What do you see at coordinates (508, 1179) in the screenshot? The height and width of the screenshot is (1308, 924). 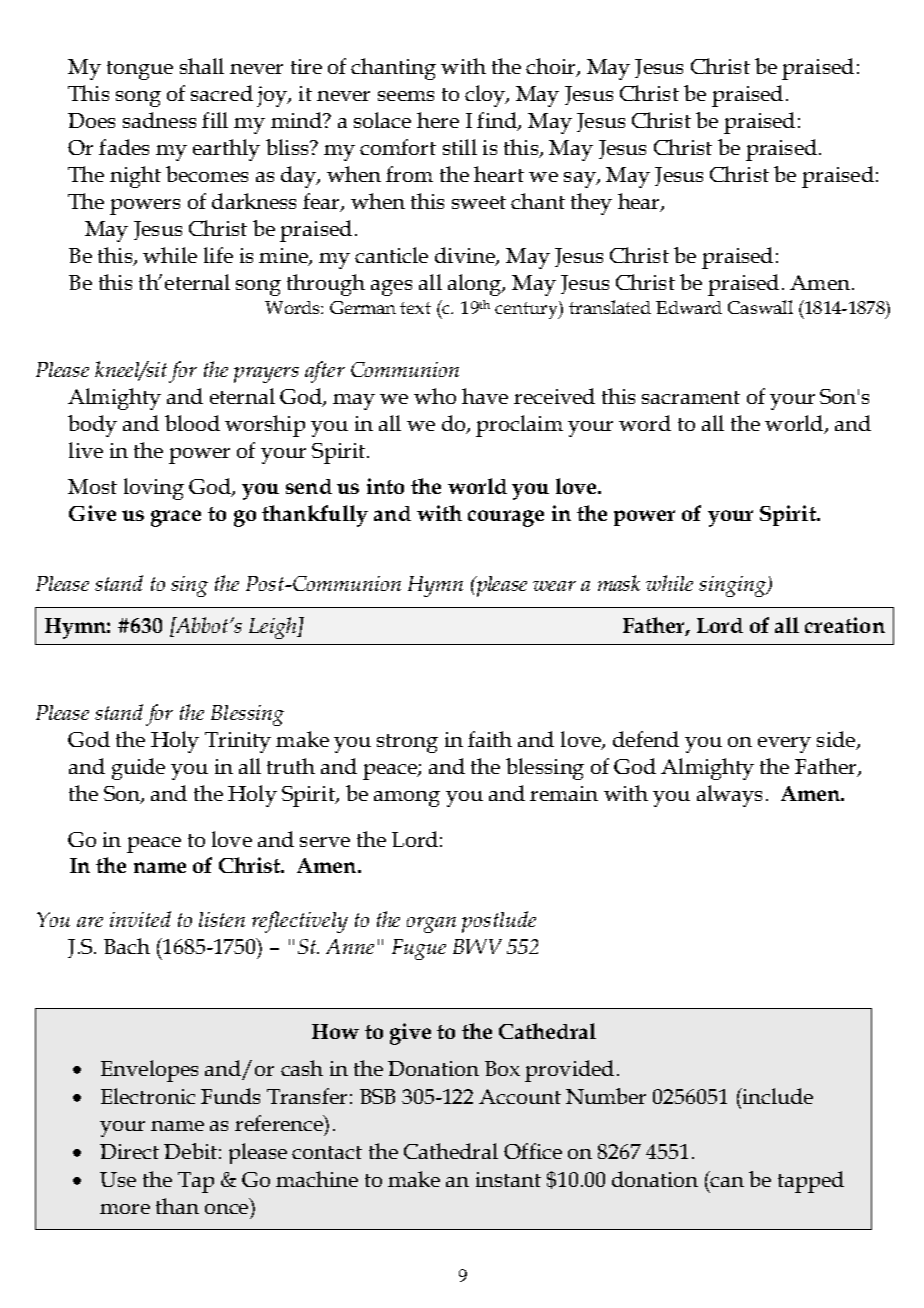 I see `instant` at bounding box center [508, 1179].
